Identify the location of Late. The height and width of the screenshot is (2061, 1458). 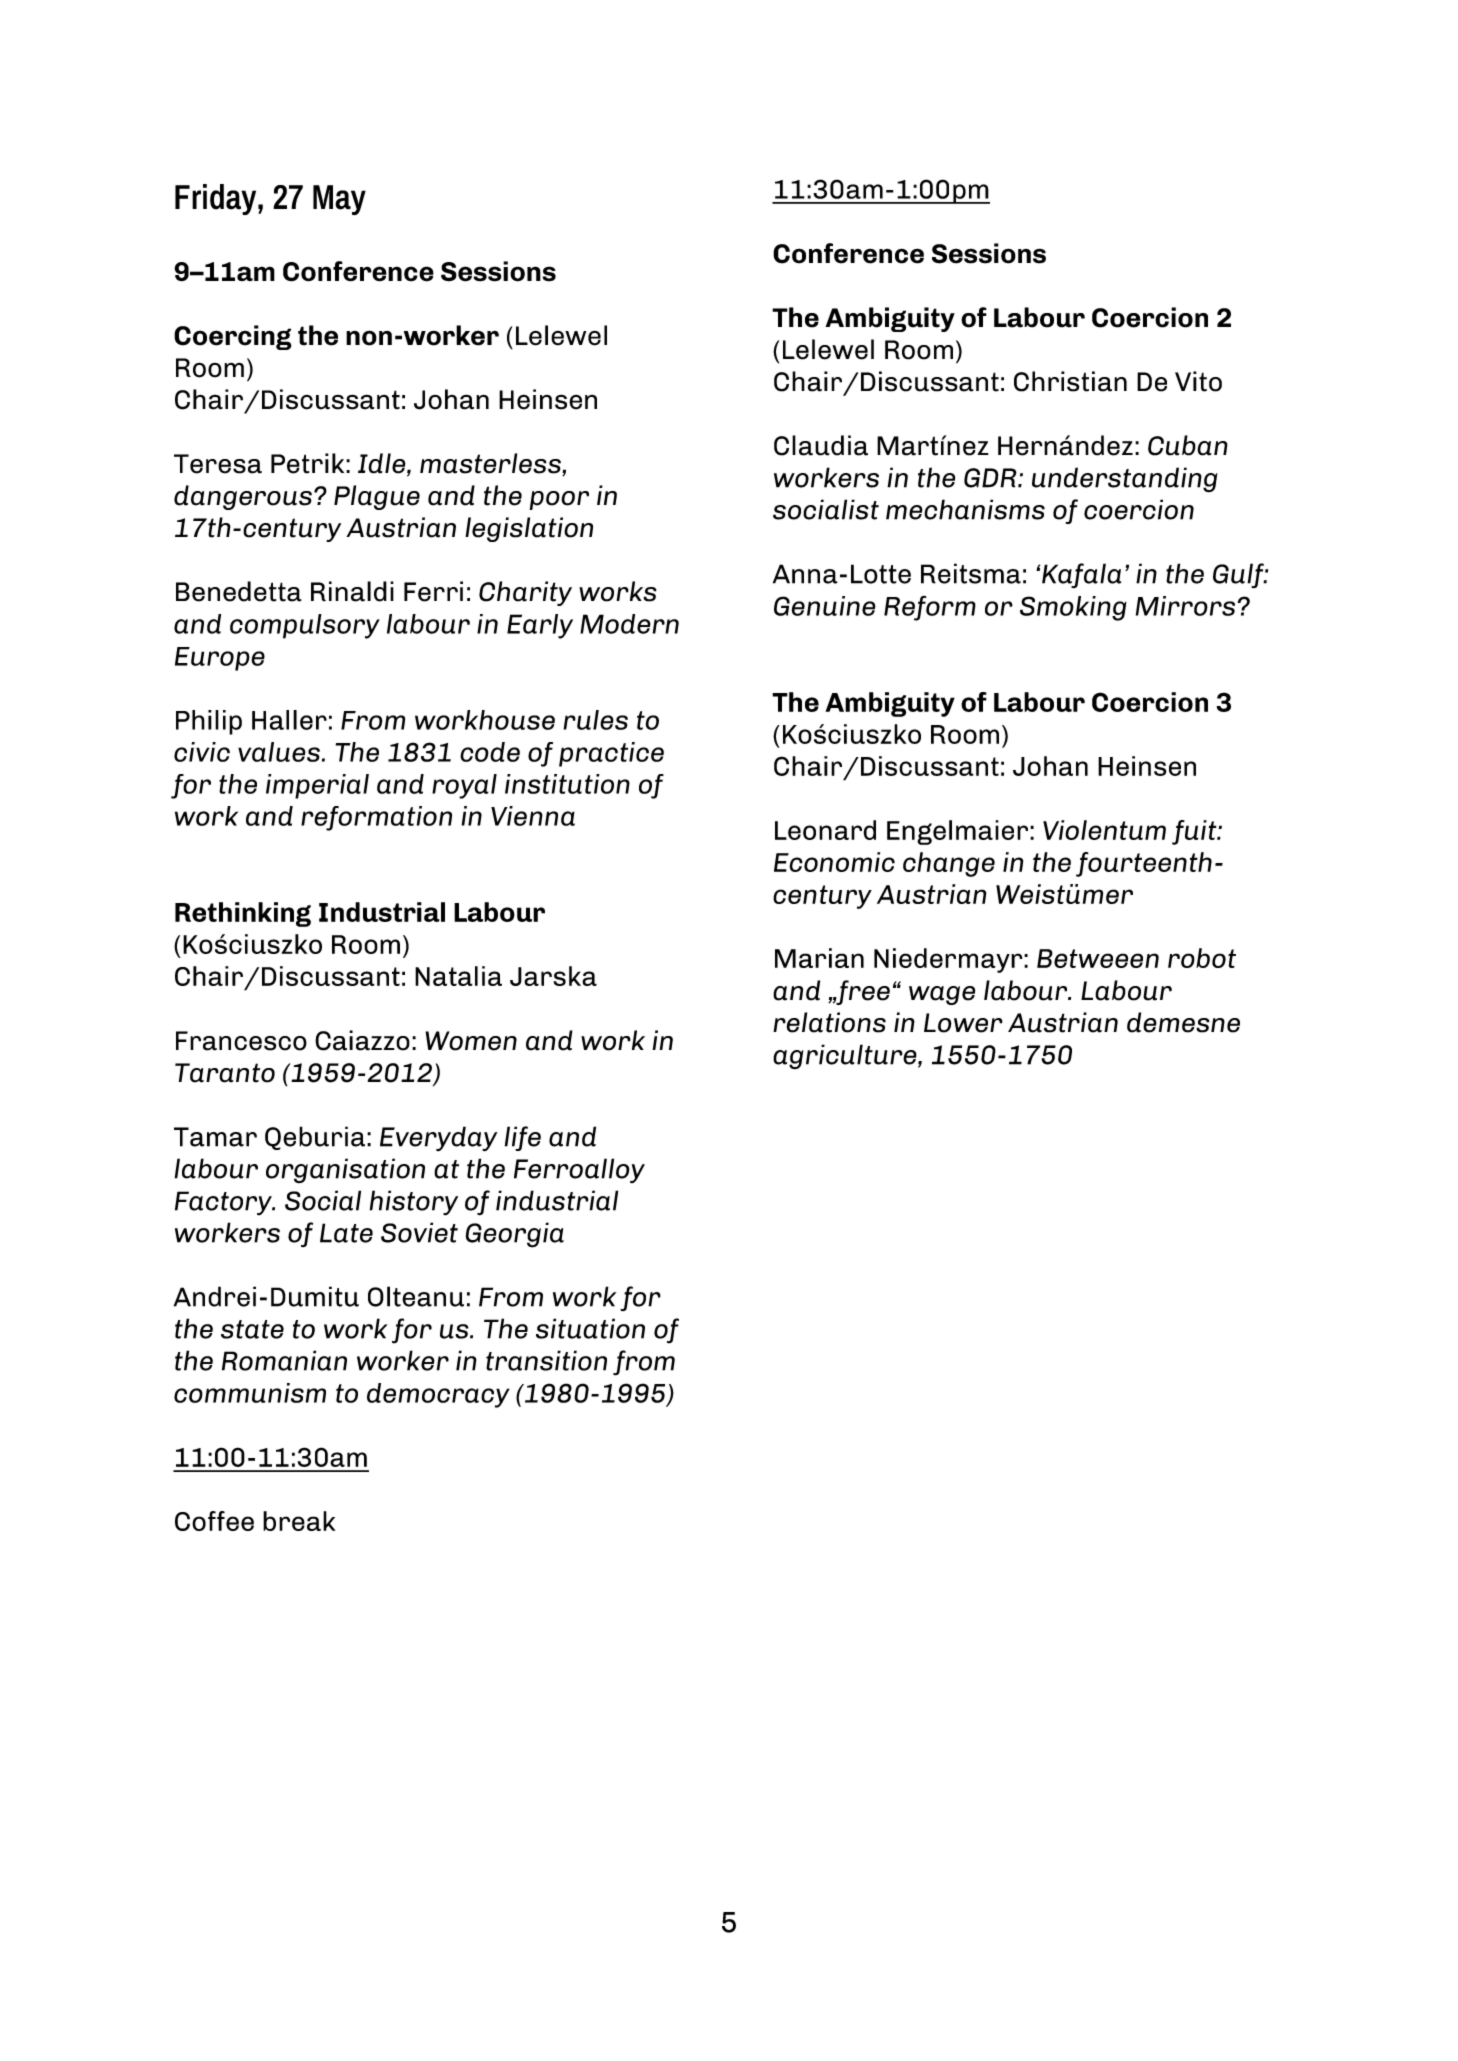
(346, 1233).
